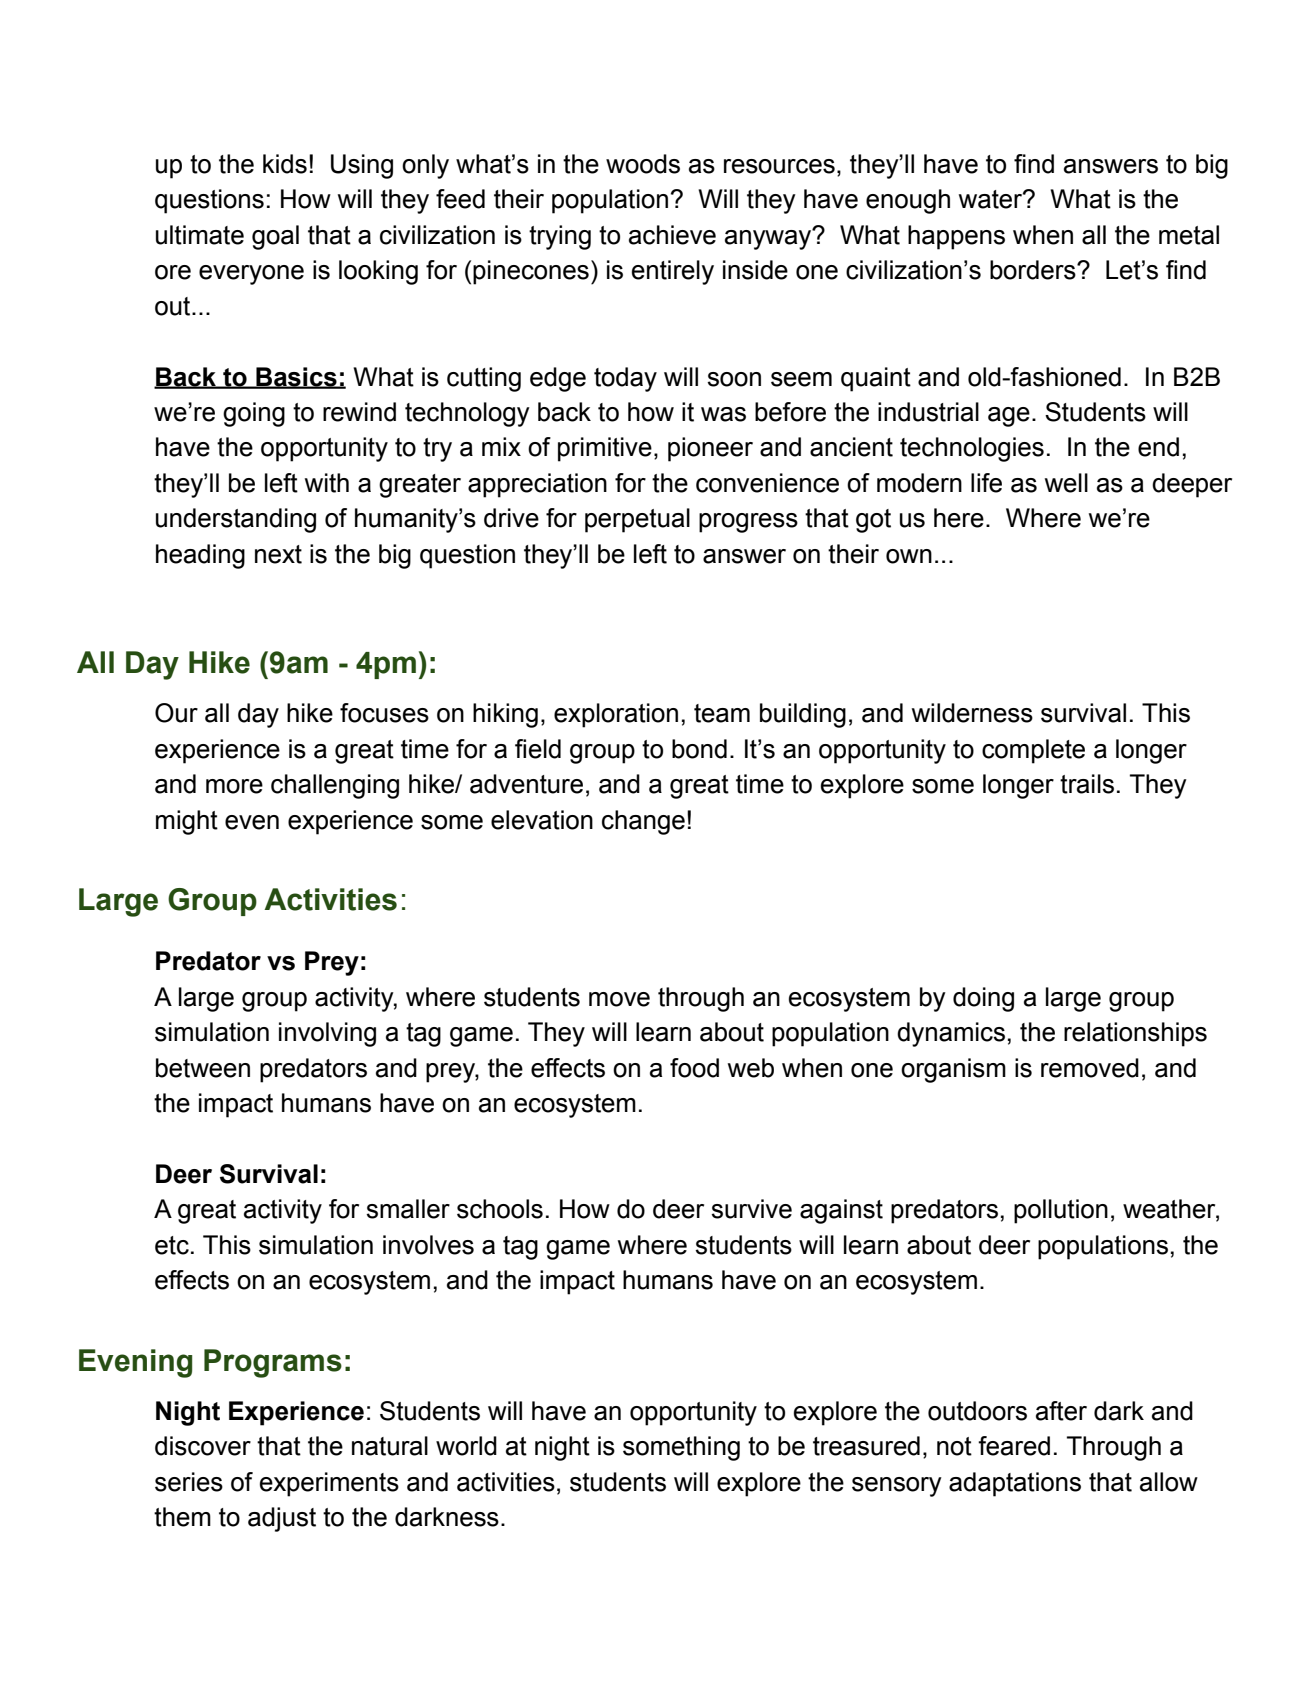 Image resolution: width=1314 pixels, height=1701 pixels. Describe the element at coordinates (1034, 270) in the document. I see `borders` at that location.
